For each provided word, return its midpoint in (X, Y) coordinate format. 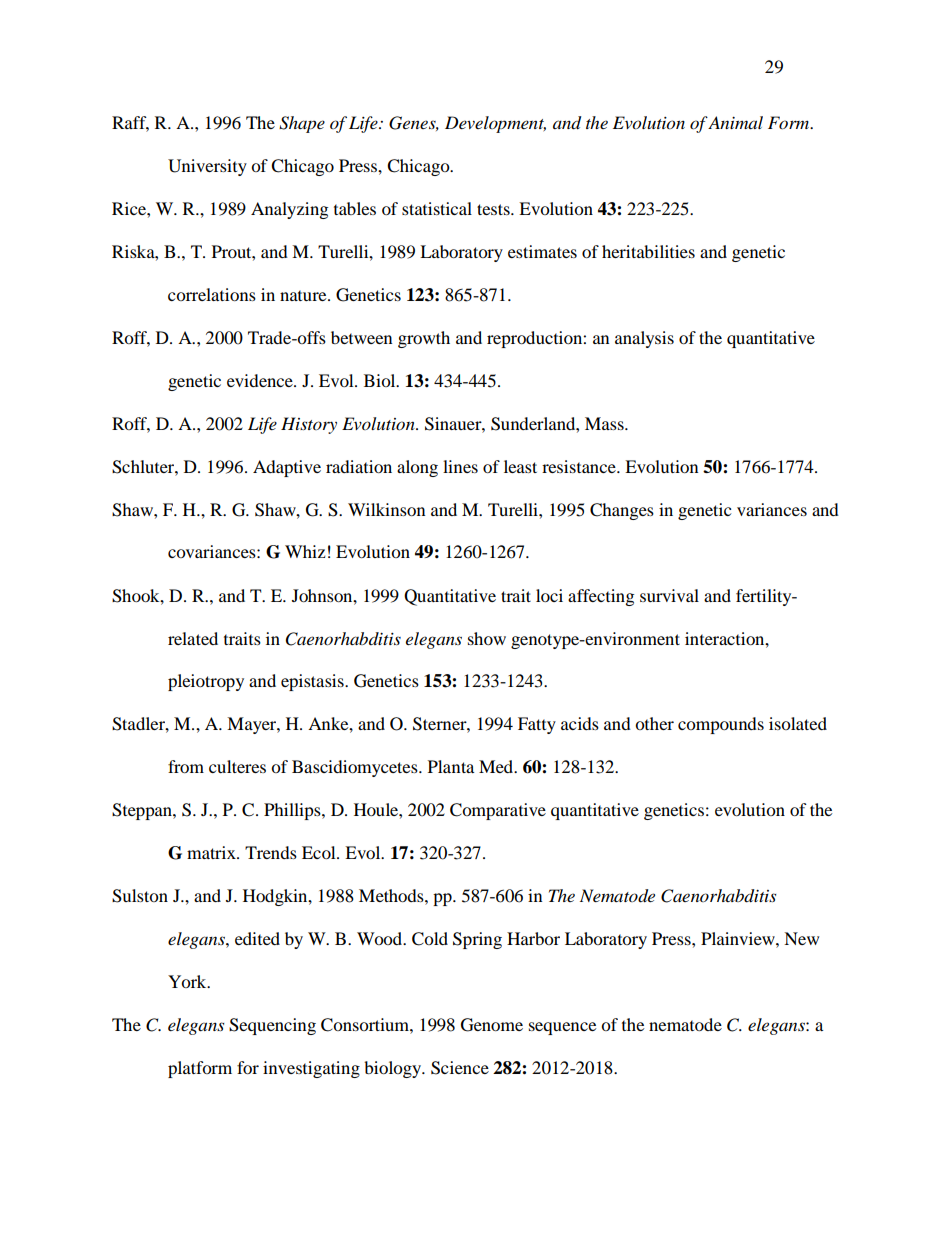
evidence (261, 380)
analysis (644, 339)
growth (424, 339)
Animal (735, 122)
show (487, 638)
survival (669, 595)
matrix (212, 852)
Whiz (305, 551)
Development (495, 124)
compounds (721, 725)
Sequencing (272, 1026)
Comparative (498, 811)
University (207, 167)
